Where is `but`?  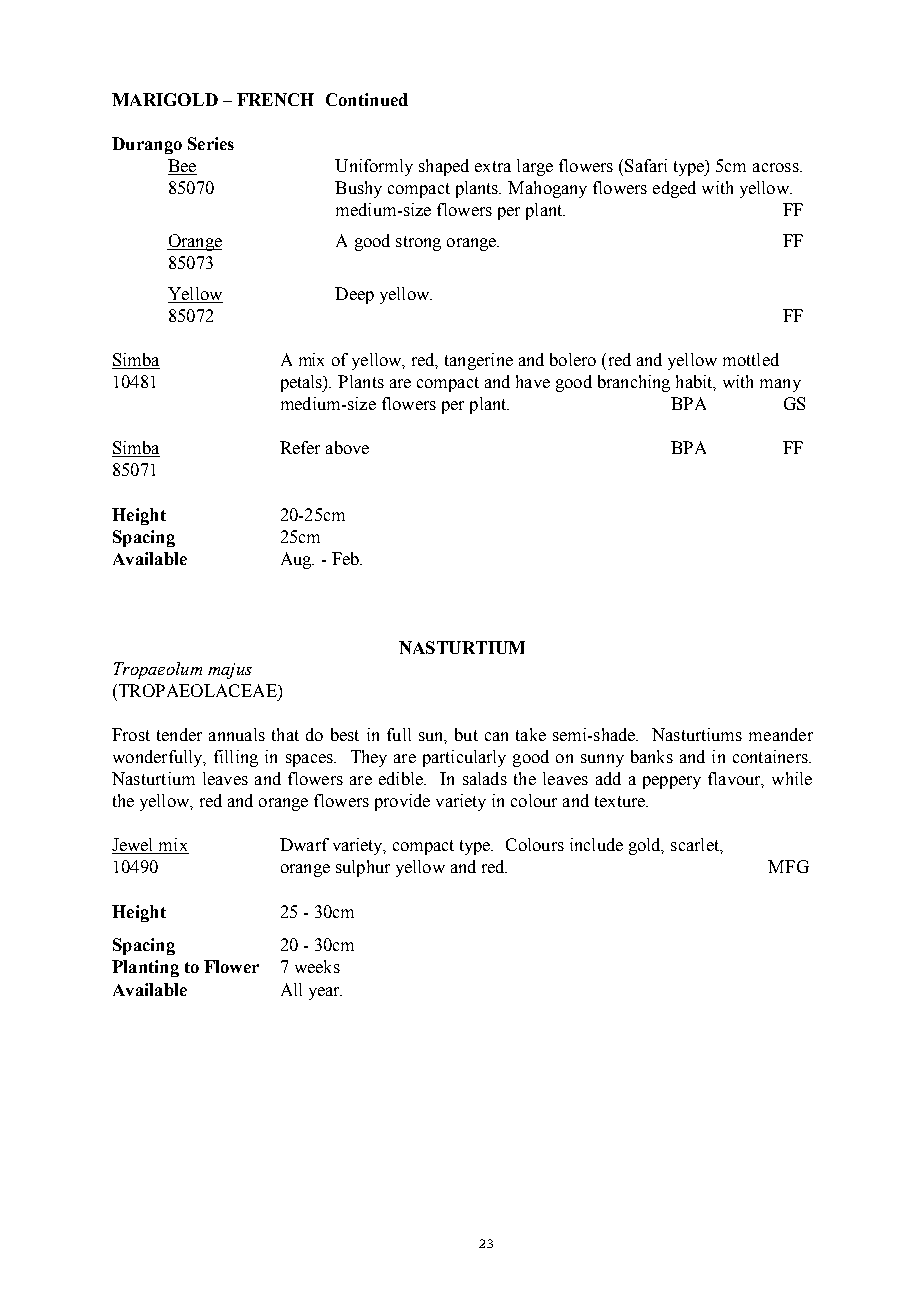
but is located at coordinates (466, 734).
